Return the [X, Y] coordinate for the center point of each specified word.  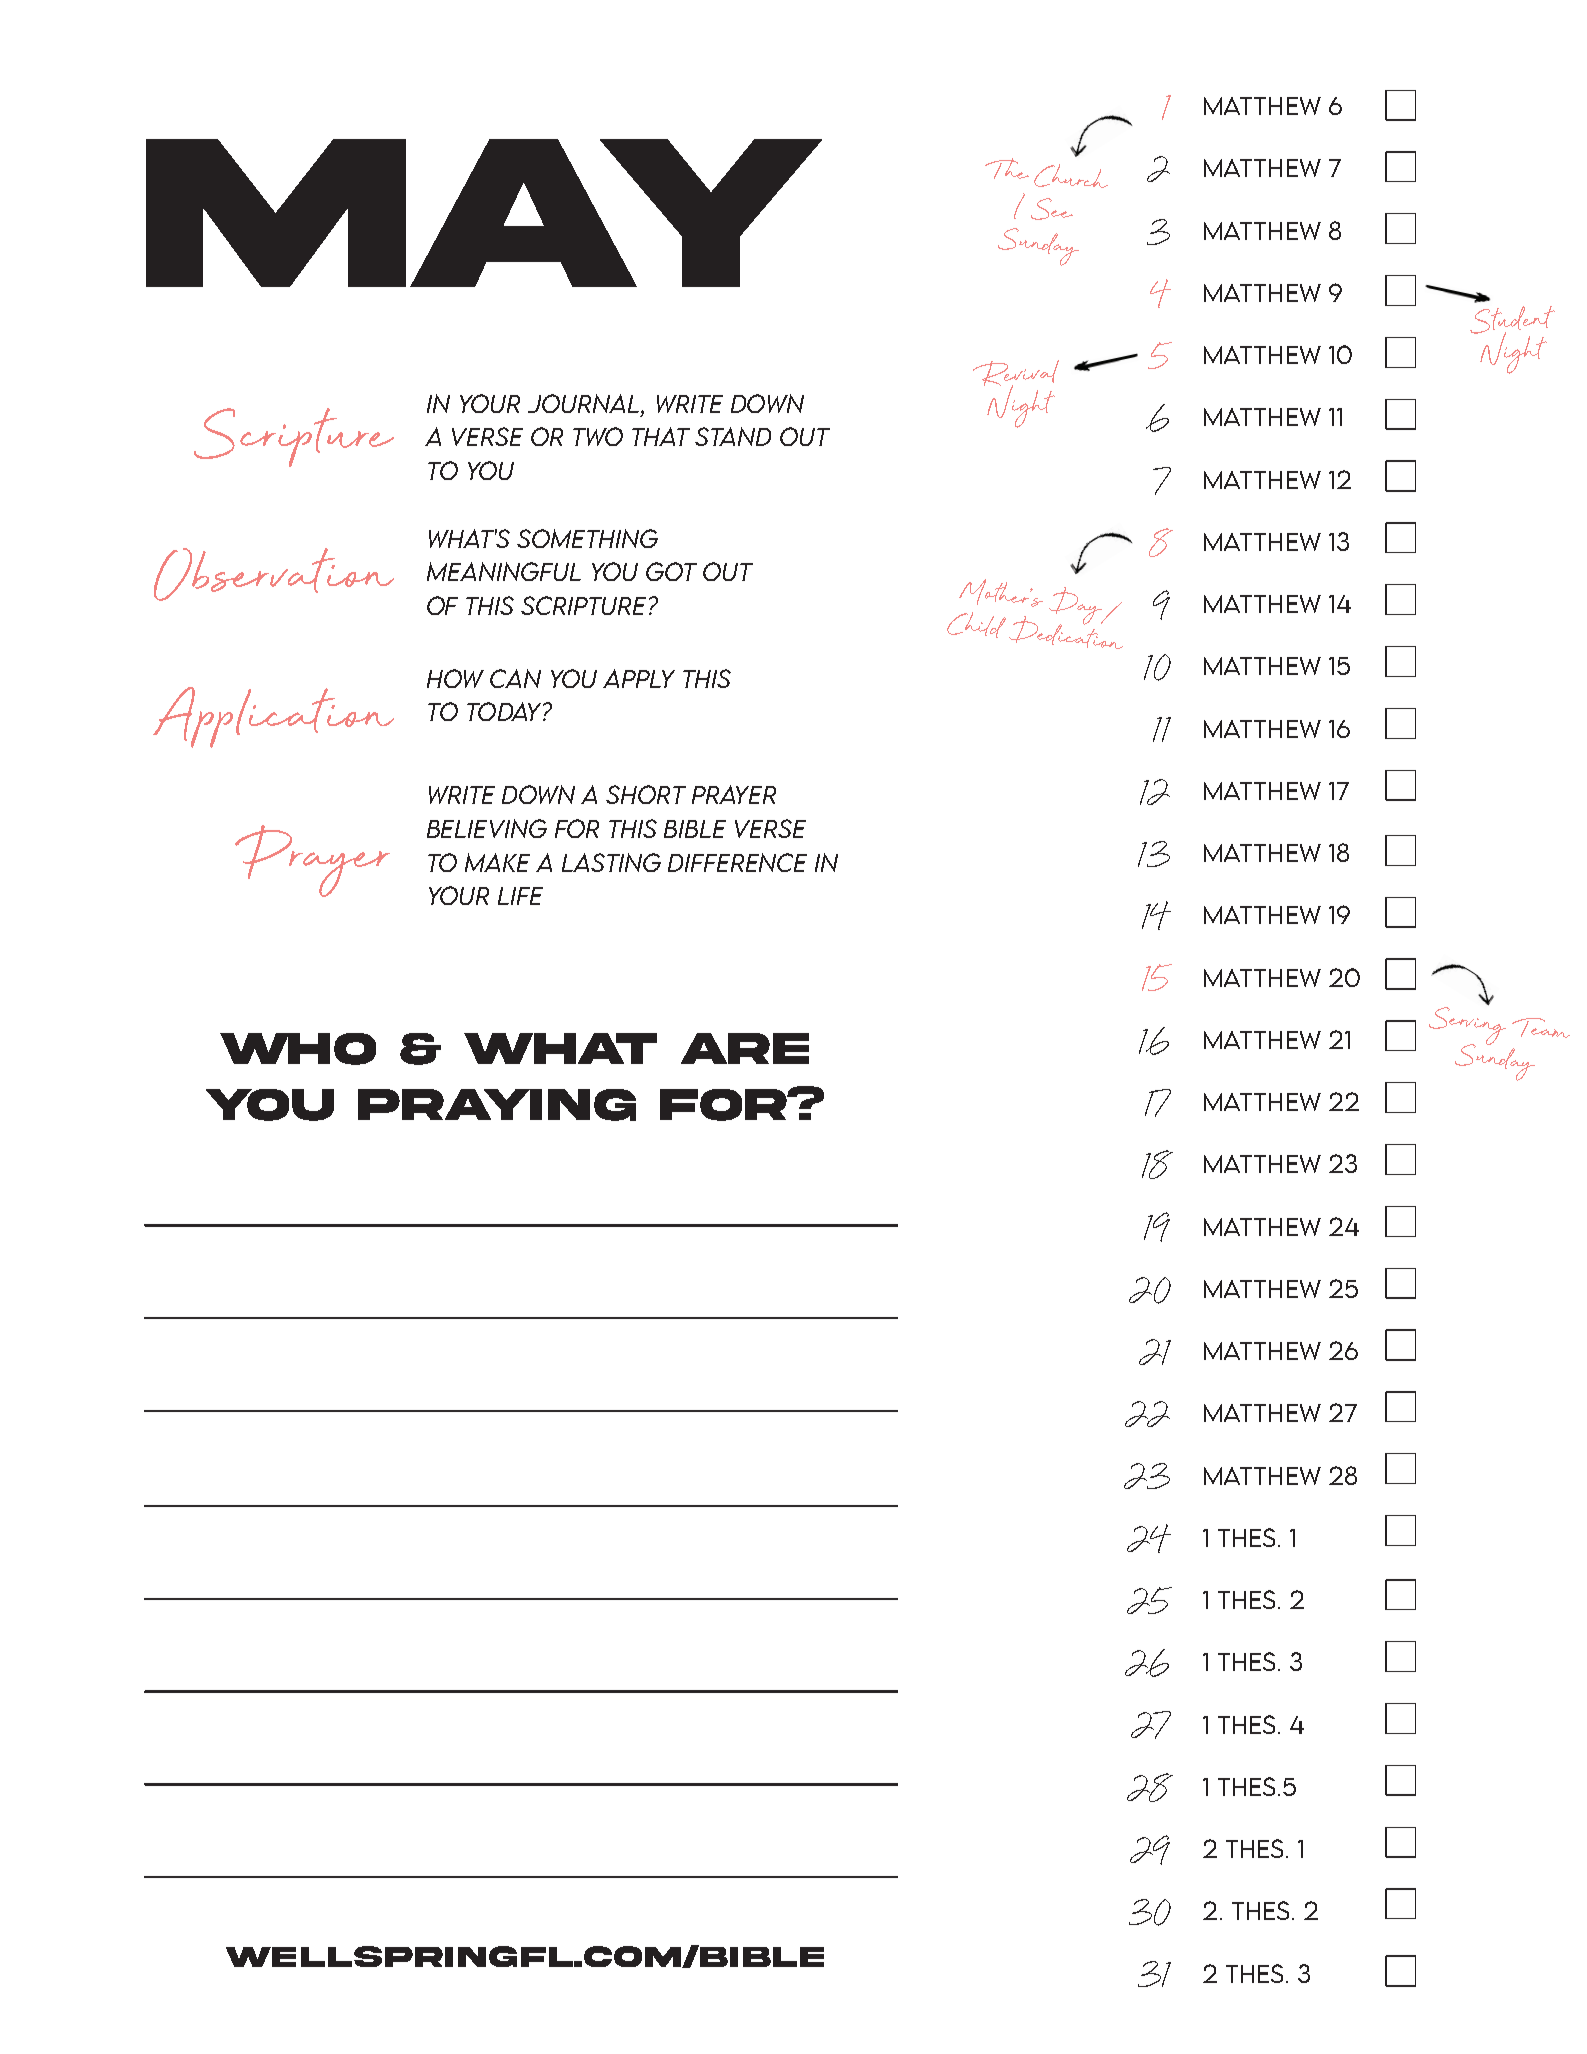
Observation [274, 574]
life [520, 896]
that [661, 436]
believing [487, 828]
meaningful [504, 571]
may [484, 213]
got [671, 571]
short [646, 794]
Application [273, 717]
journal [583, 403]
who [298, 1049]
